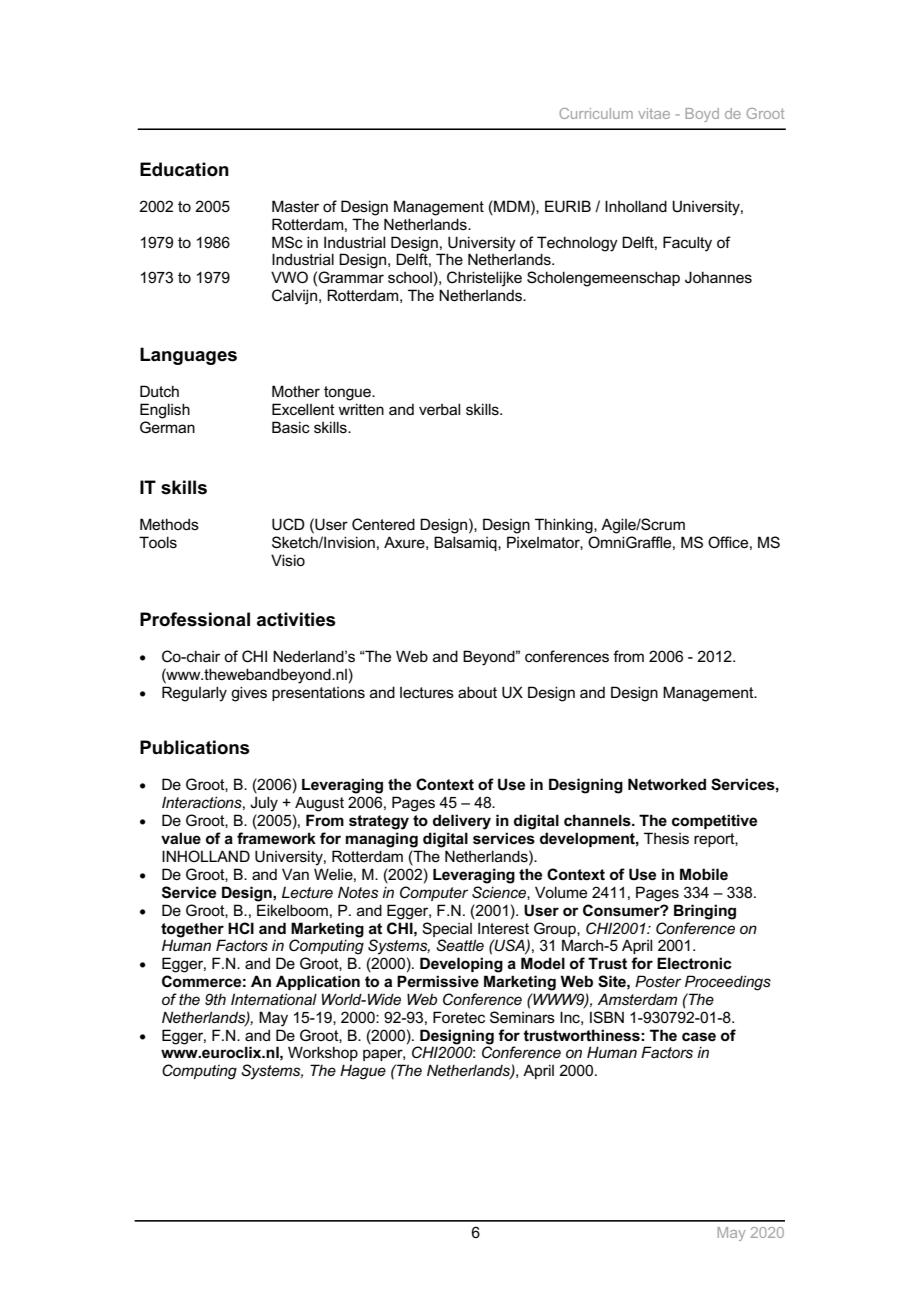 The height and width of the document is (1308, 924). I want to click on case, so click(699, 1036).
